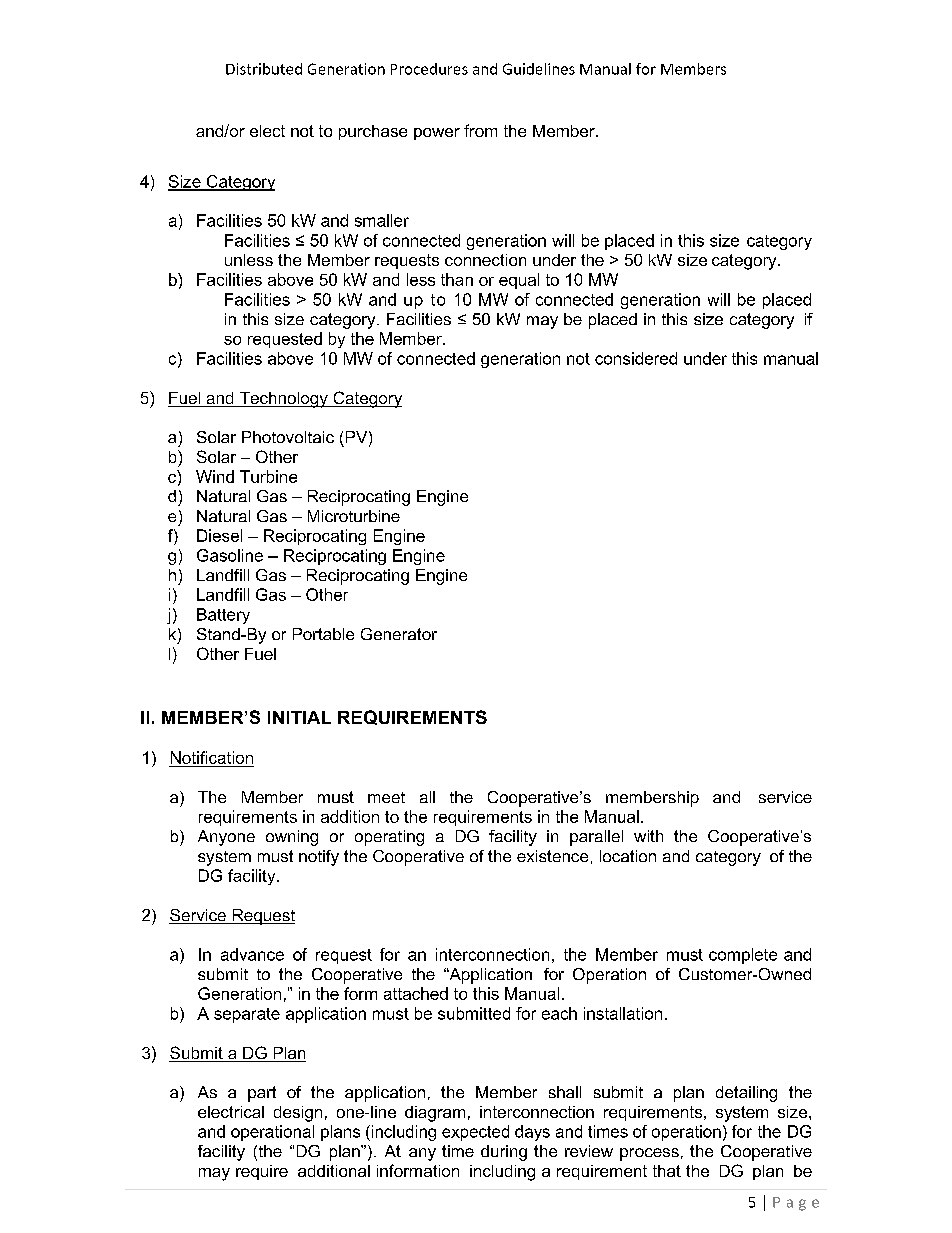 This screenshot has height=1233, width=952. What do you see at coordinates (264, 69) in the screenshot?
I see `Distributed` at bounding box center [264, 69].
